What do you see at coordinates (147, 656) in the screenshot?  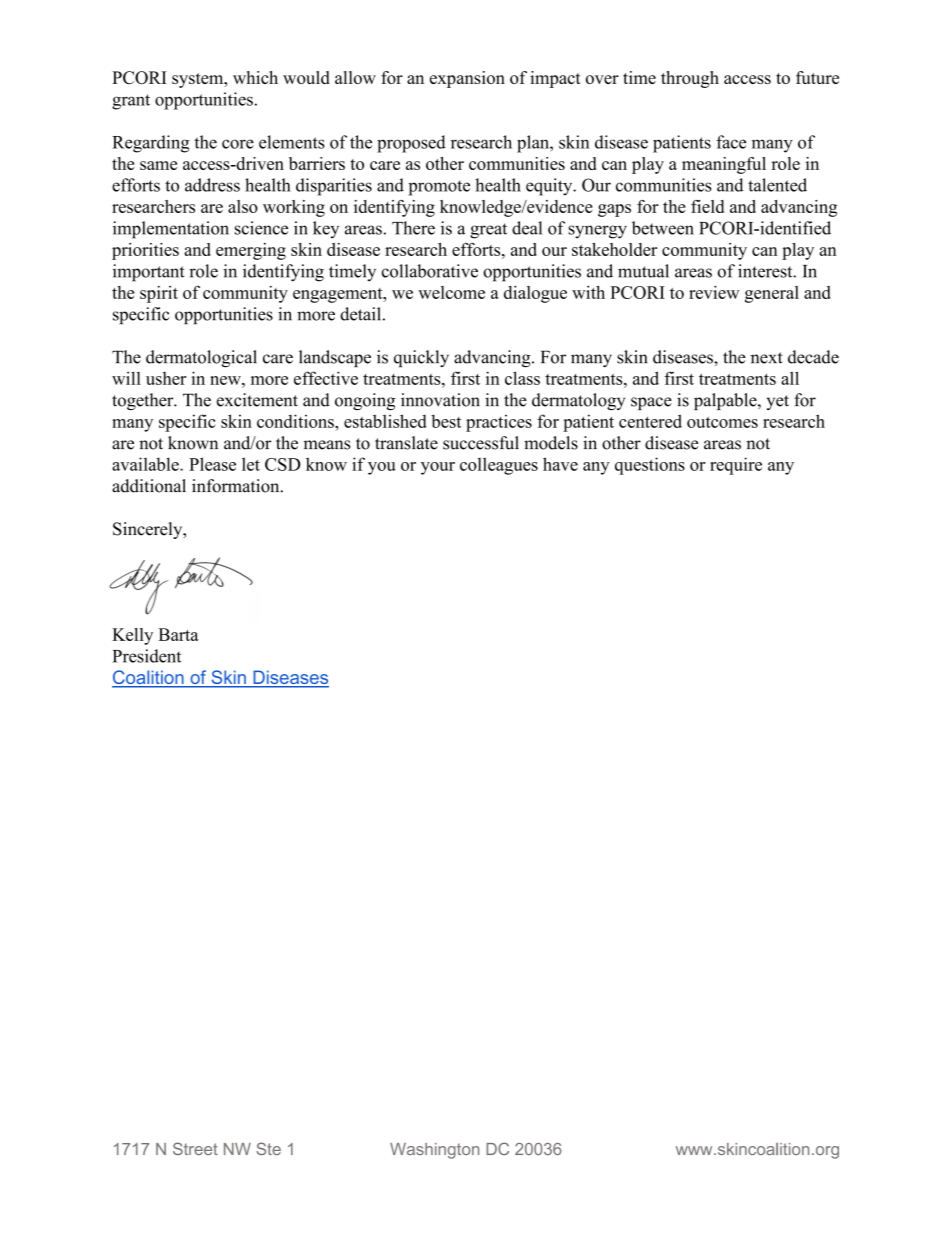 I see `President` at bounding box center [147, 656].
